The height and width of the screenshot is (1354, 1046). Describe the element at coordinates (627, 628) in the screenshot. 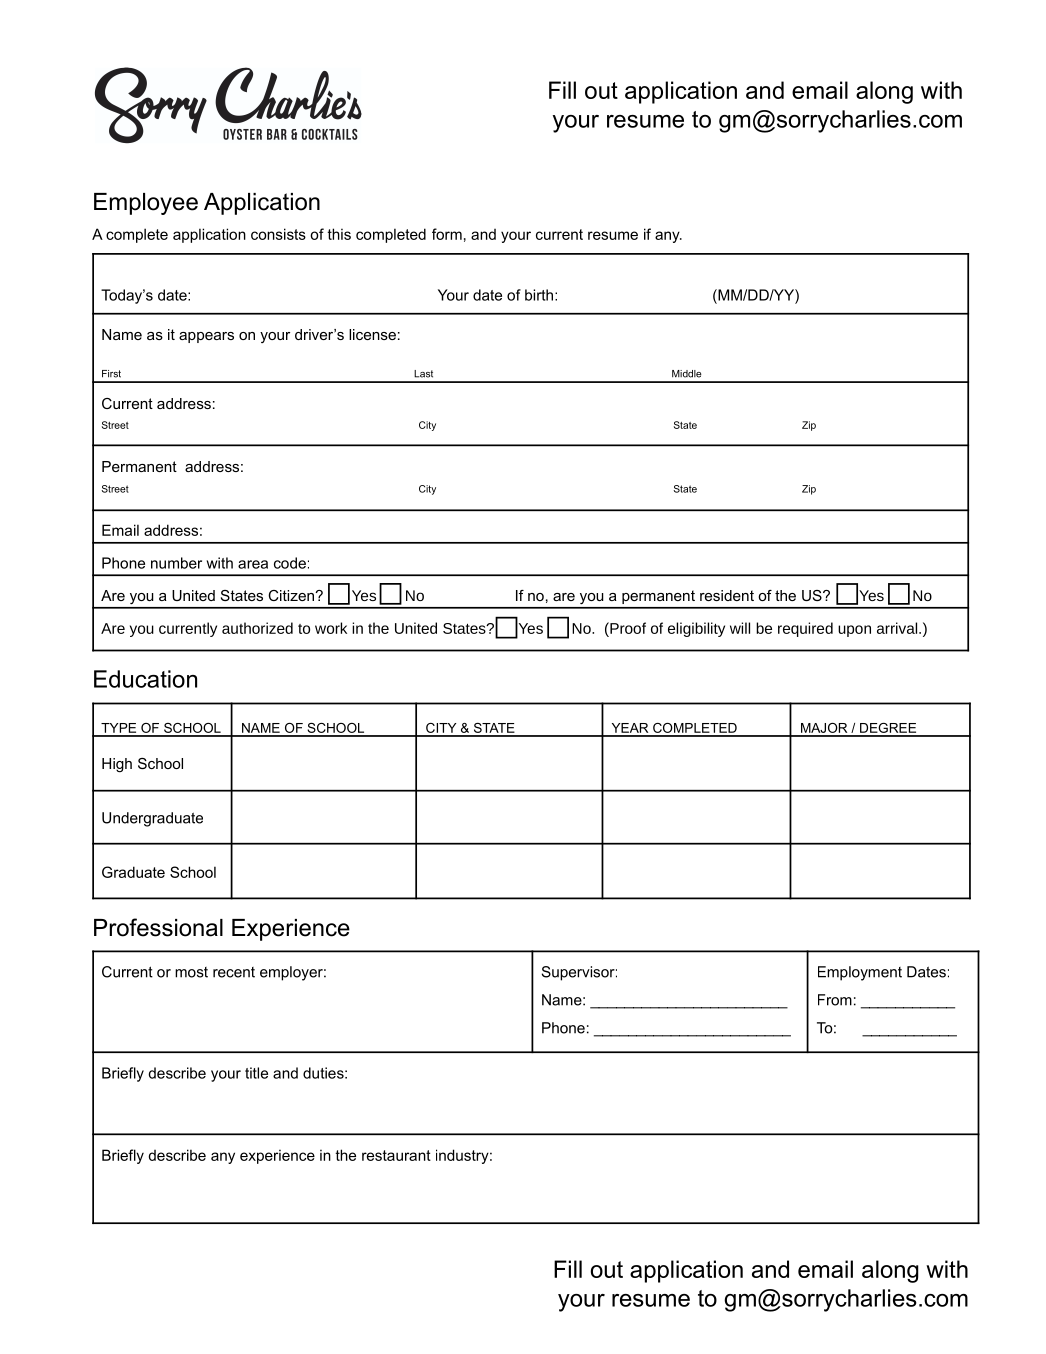

I see `Proof` at that location.
